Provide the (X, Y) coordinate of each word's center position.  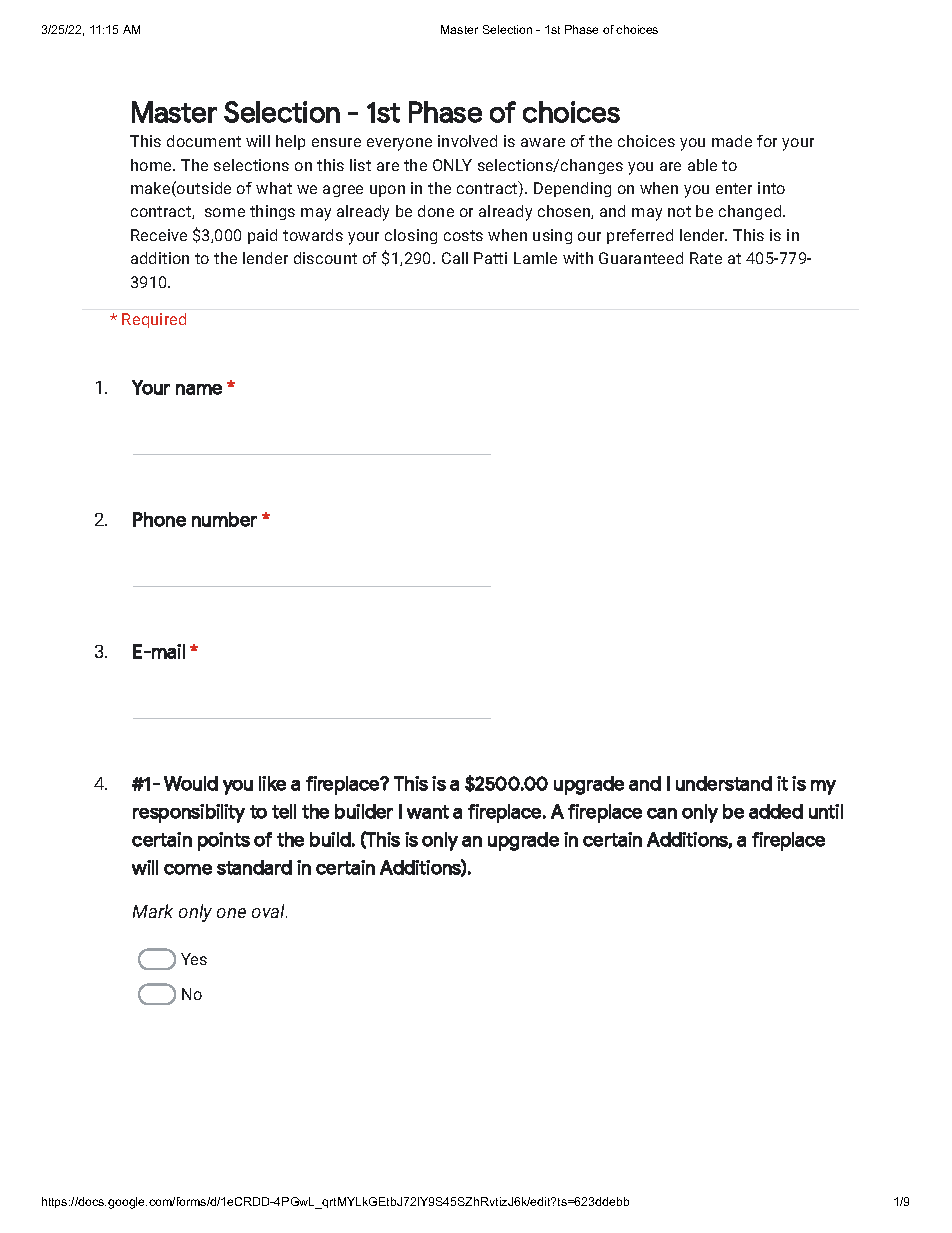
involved (467, 141)
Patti (490, 258)
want (428, 812)
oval (269, 911)
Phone (159, 519)
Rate (706, 258)
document (204, 141)
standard (254, 867)
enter (734, 188)
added (776, 811)
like (272, 783)
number (224, 519)
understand (724, 783)
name (199, 389)
